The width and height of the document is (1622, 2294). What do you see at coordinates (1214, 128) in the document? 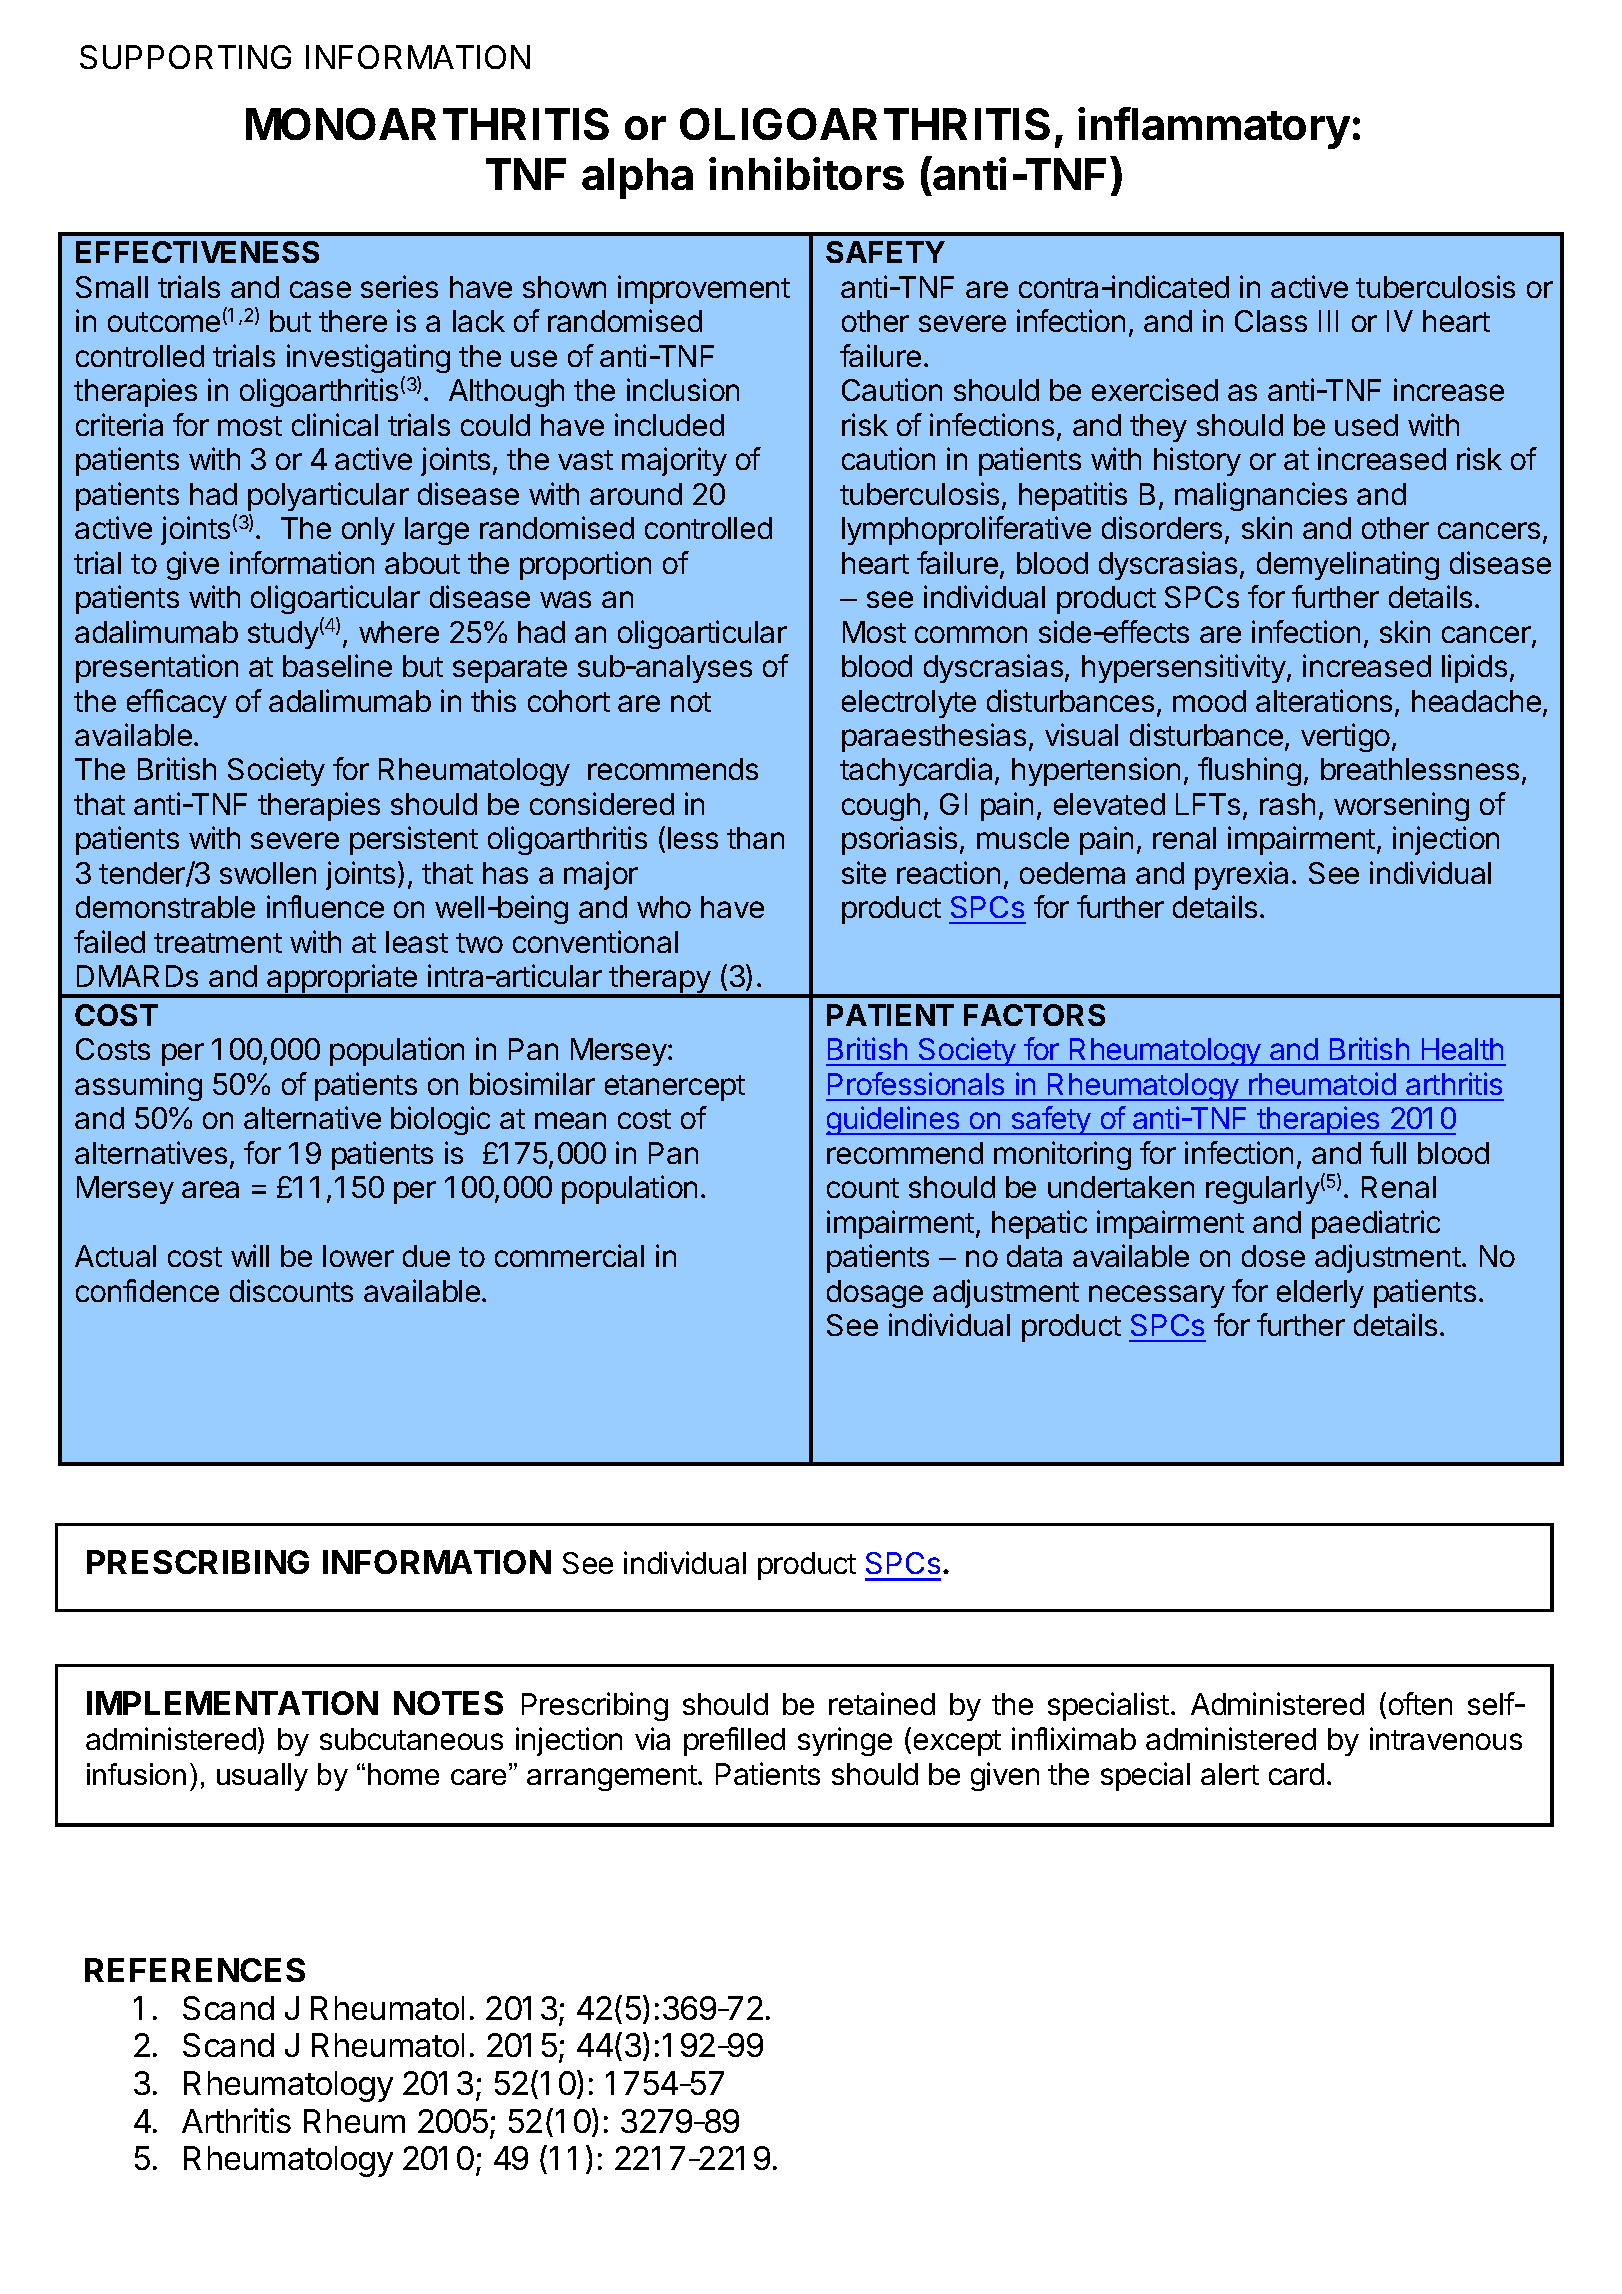
I see `inflammatory` at bounding box center [1214, 128].
